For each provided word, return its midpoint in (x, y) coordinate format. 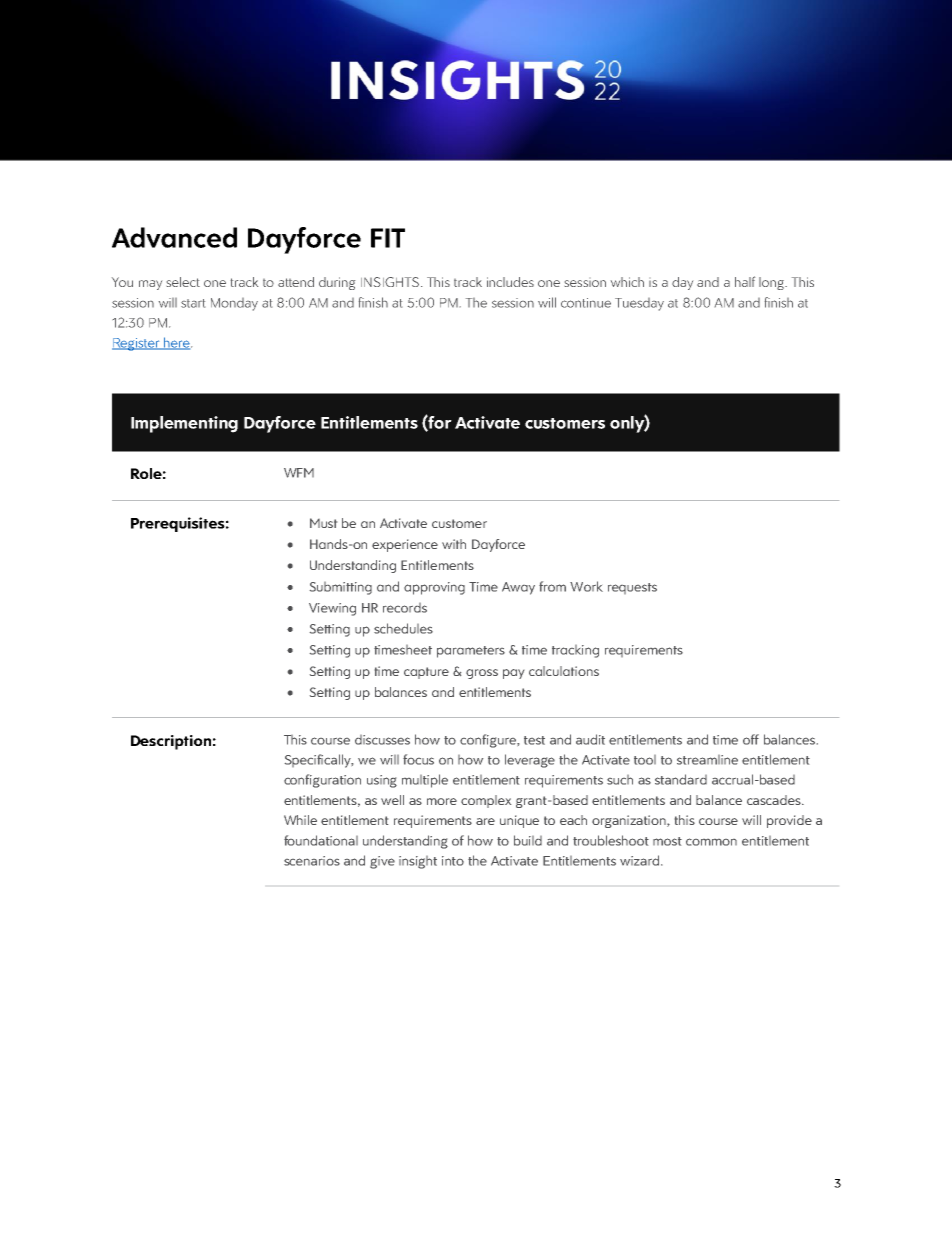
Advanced (174, 237)
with (454, 544)
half (745, 281)
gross (482, 674)
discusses (382, 740)
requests (632, 588)
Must (323, 523)
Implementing (184, 424)
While (300, 820)
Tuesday (639, 304)
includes (510, 282)
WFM (299, 473)
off (751, 739)
